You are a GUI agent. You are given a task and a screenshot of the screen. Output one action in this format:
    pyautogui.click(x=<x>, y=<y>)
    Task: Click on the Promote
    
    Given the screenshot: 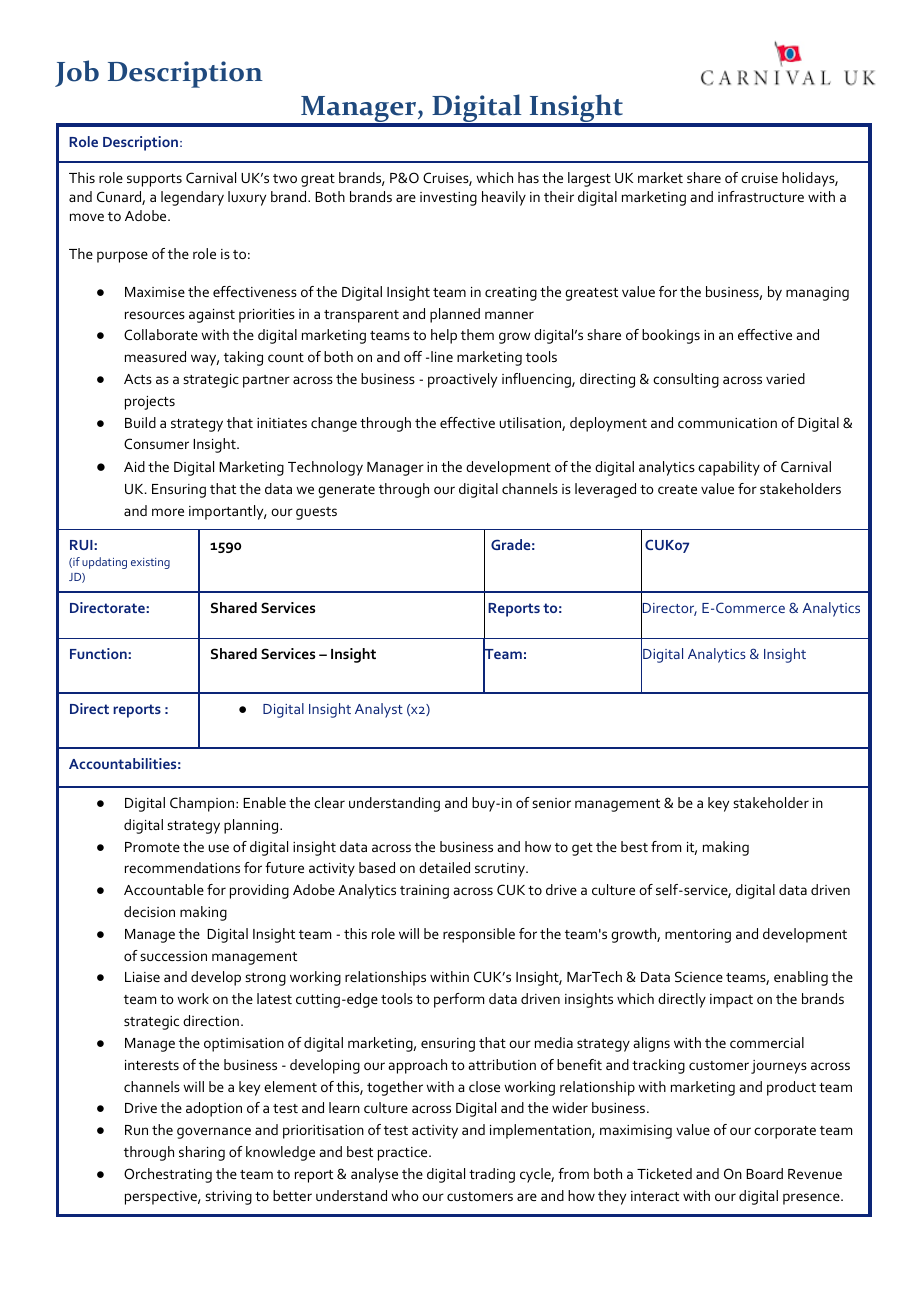 What is the action you would take?
    pyautogui.click(x=152, y=847)
